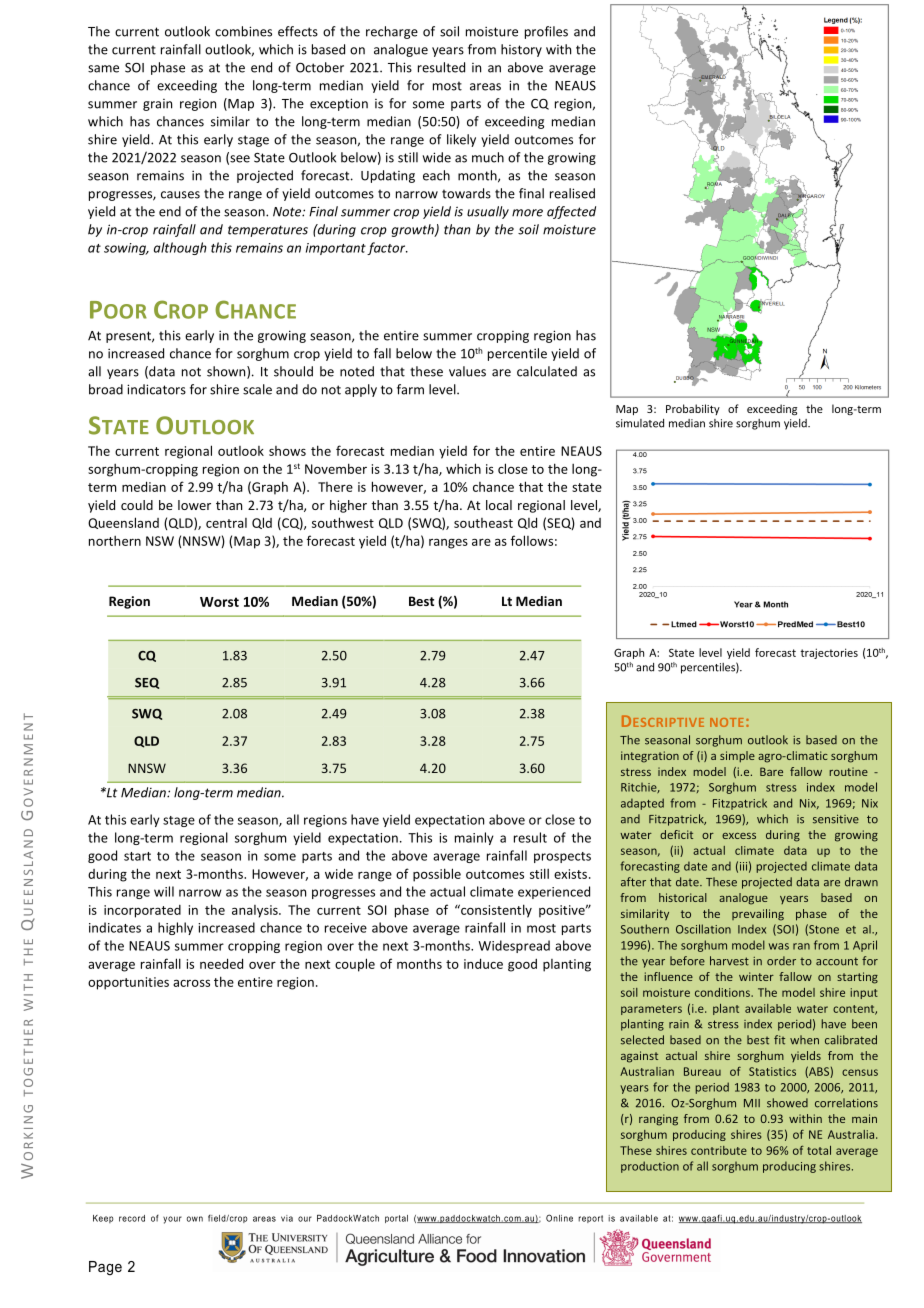  Describe the element at coordinates (483, 523) in the image. I see `southeast` at that location.
